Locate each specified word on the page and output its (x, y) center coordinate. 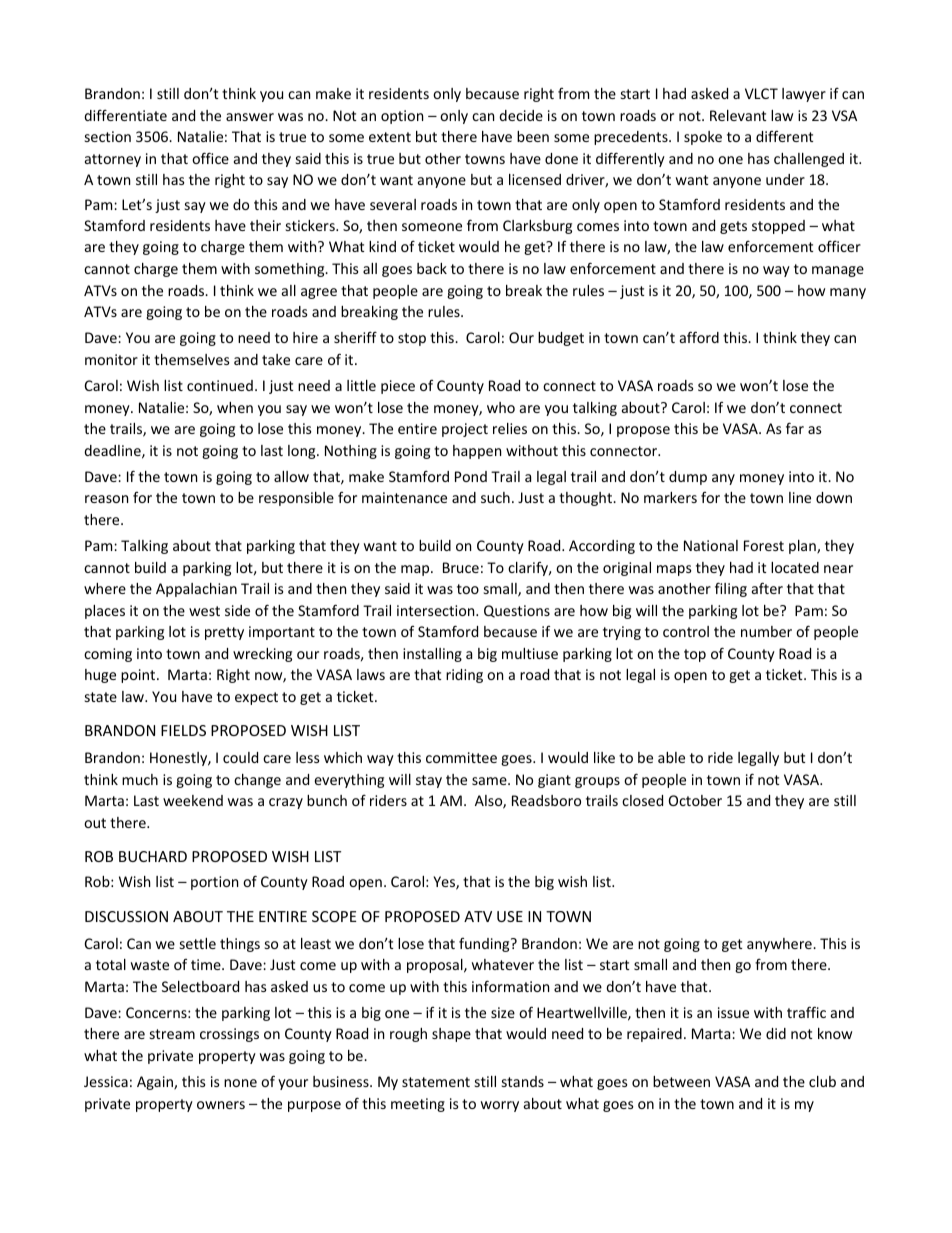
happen (477, 452)
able (671, 757)
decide (521, 115)
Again (156, 1083)
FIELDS (183, 730)
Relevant (738, 115)
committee (461, 757)
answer (250, 117)
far (795, 428)
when (235, 407)
